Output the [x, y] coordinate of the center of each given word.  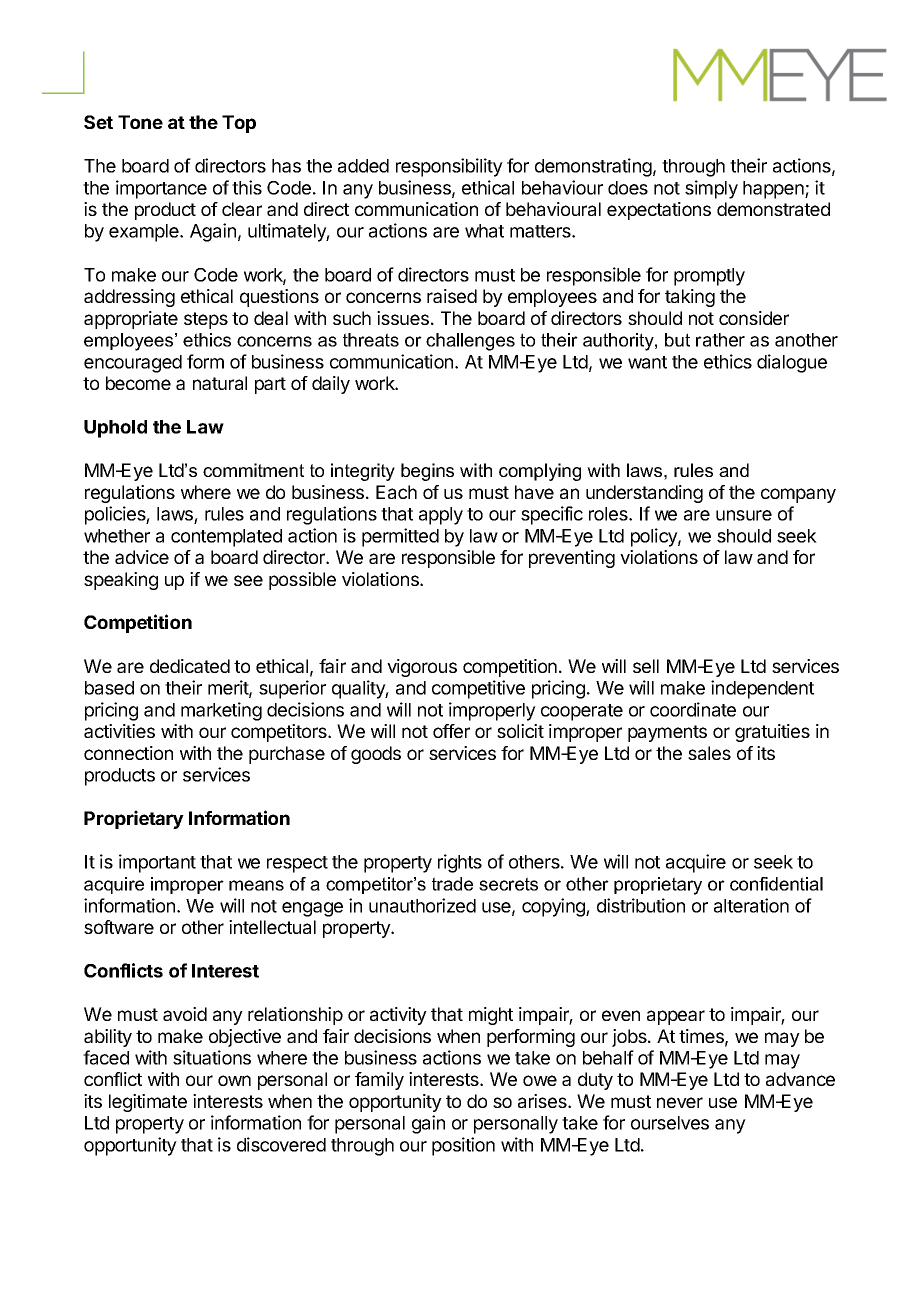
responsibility [449, 167]
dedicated [190, 666]
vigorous [422, 668]
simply [711, 189]
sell [646, 666]
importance [161, 189]
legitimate [148, 1103]
